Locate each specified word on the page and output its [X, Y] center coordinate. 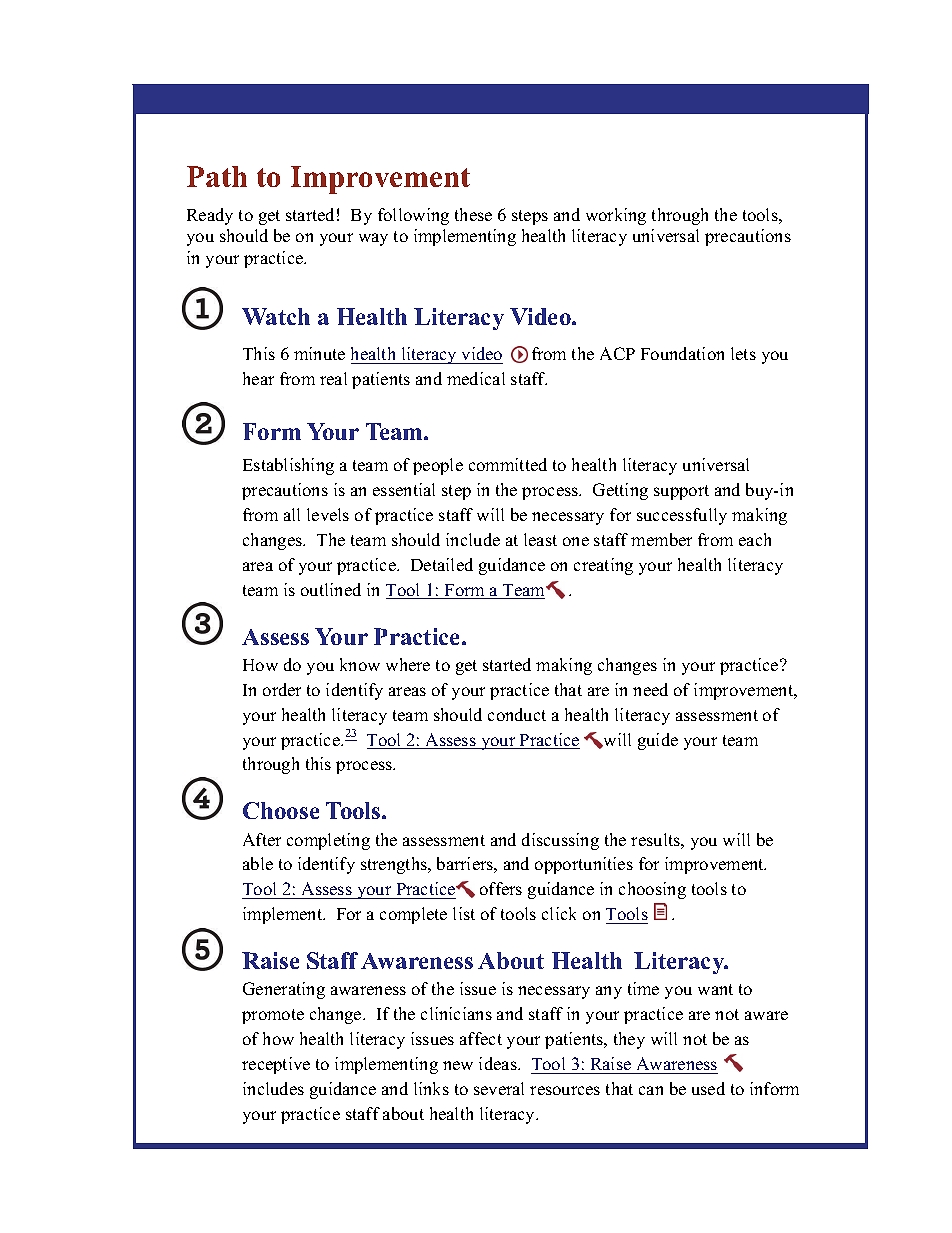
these [473, 214]
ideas [499, 1063]
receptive [276, 1065]
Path [217, 176]
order [282, 689]
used [708, 1088]
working [616, 216]
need [650, 689]
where [408, 664]
